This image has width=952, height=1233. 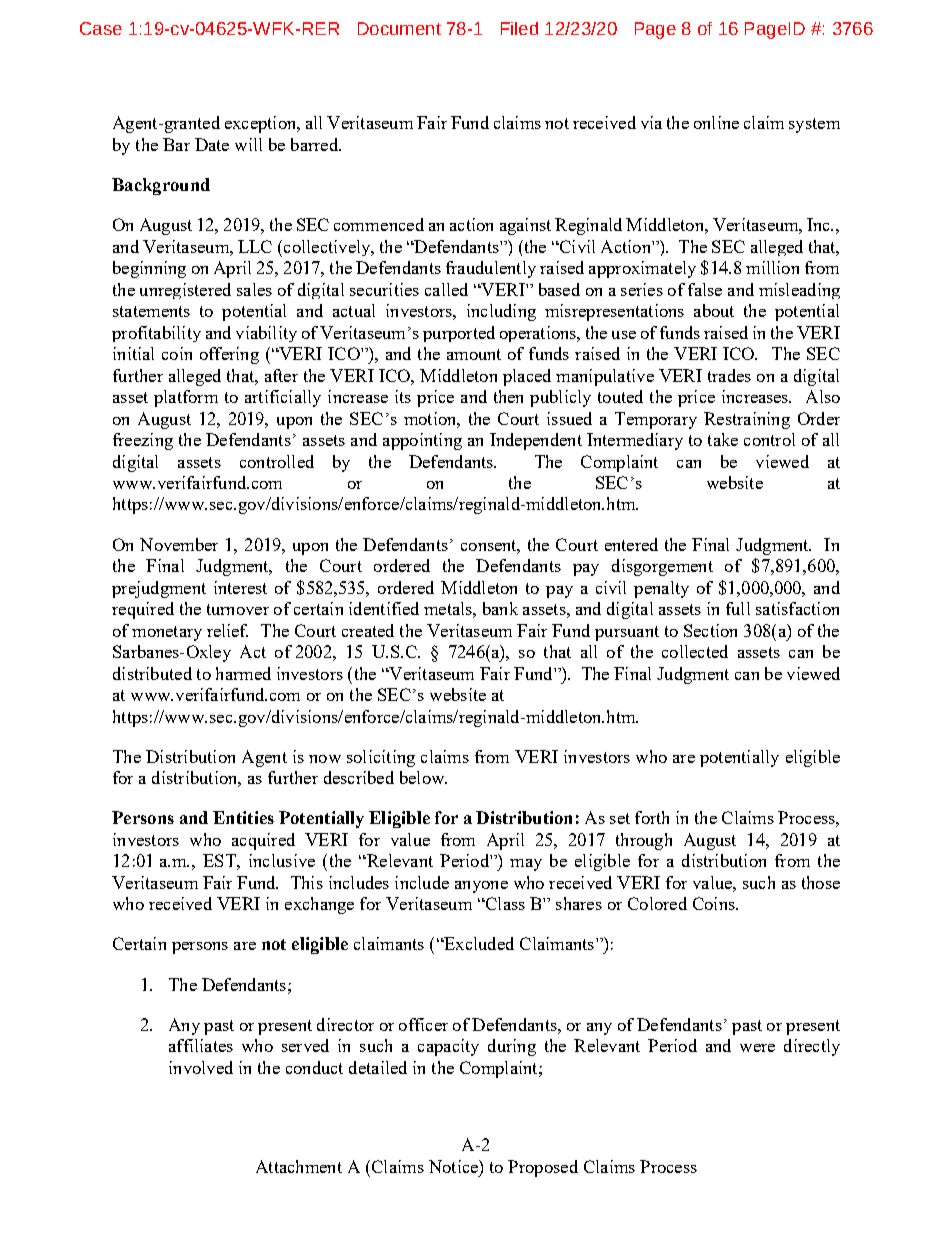 What do you see at coordinates (500, 608) in the image?
I see `bank` at bounding box center [500, 608].
